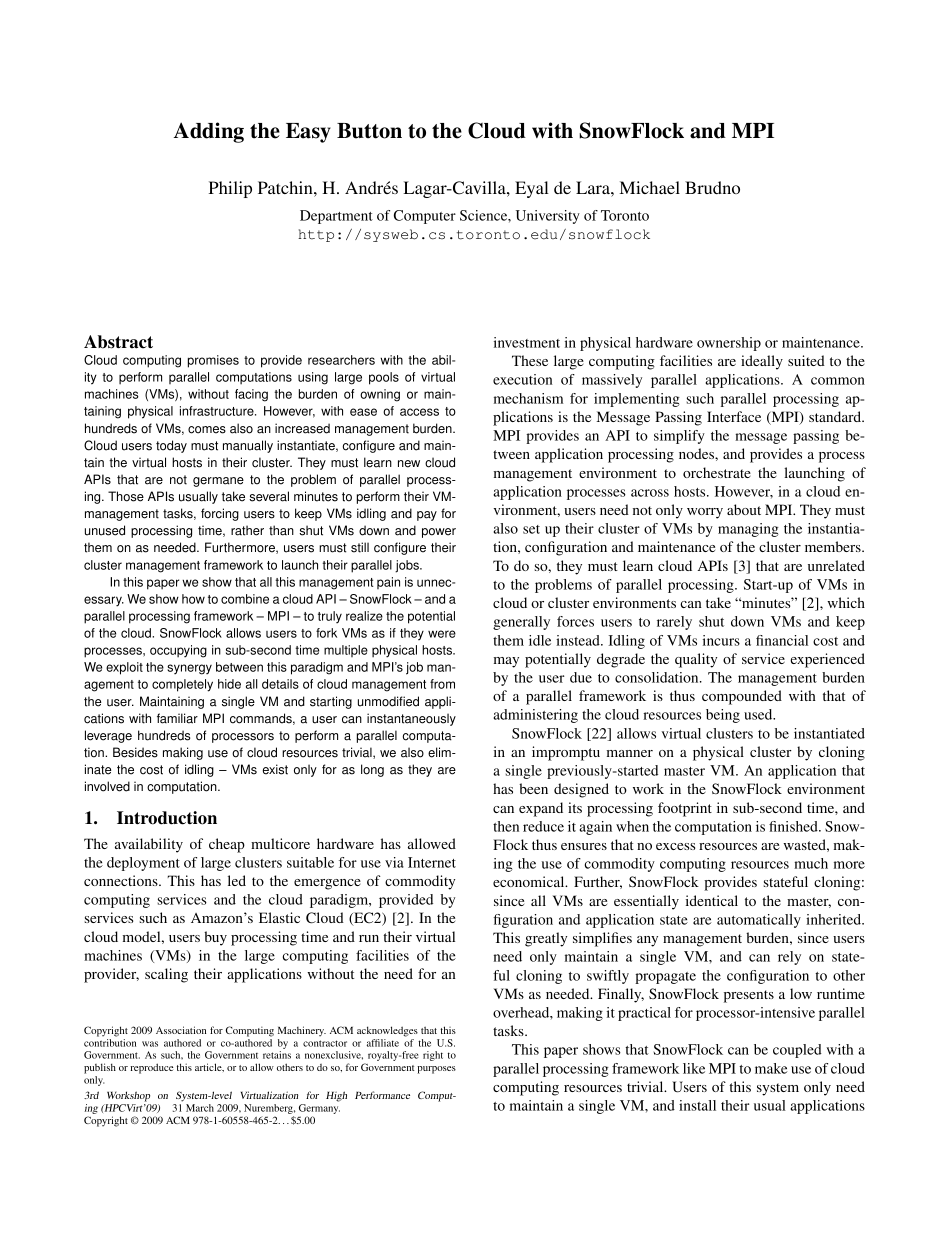 This screenshot has height=1233, width=952. I want to click on finished, so click(794, 826).
